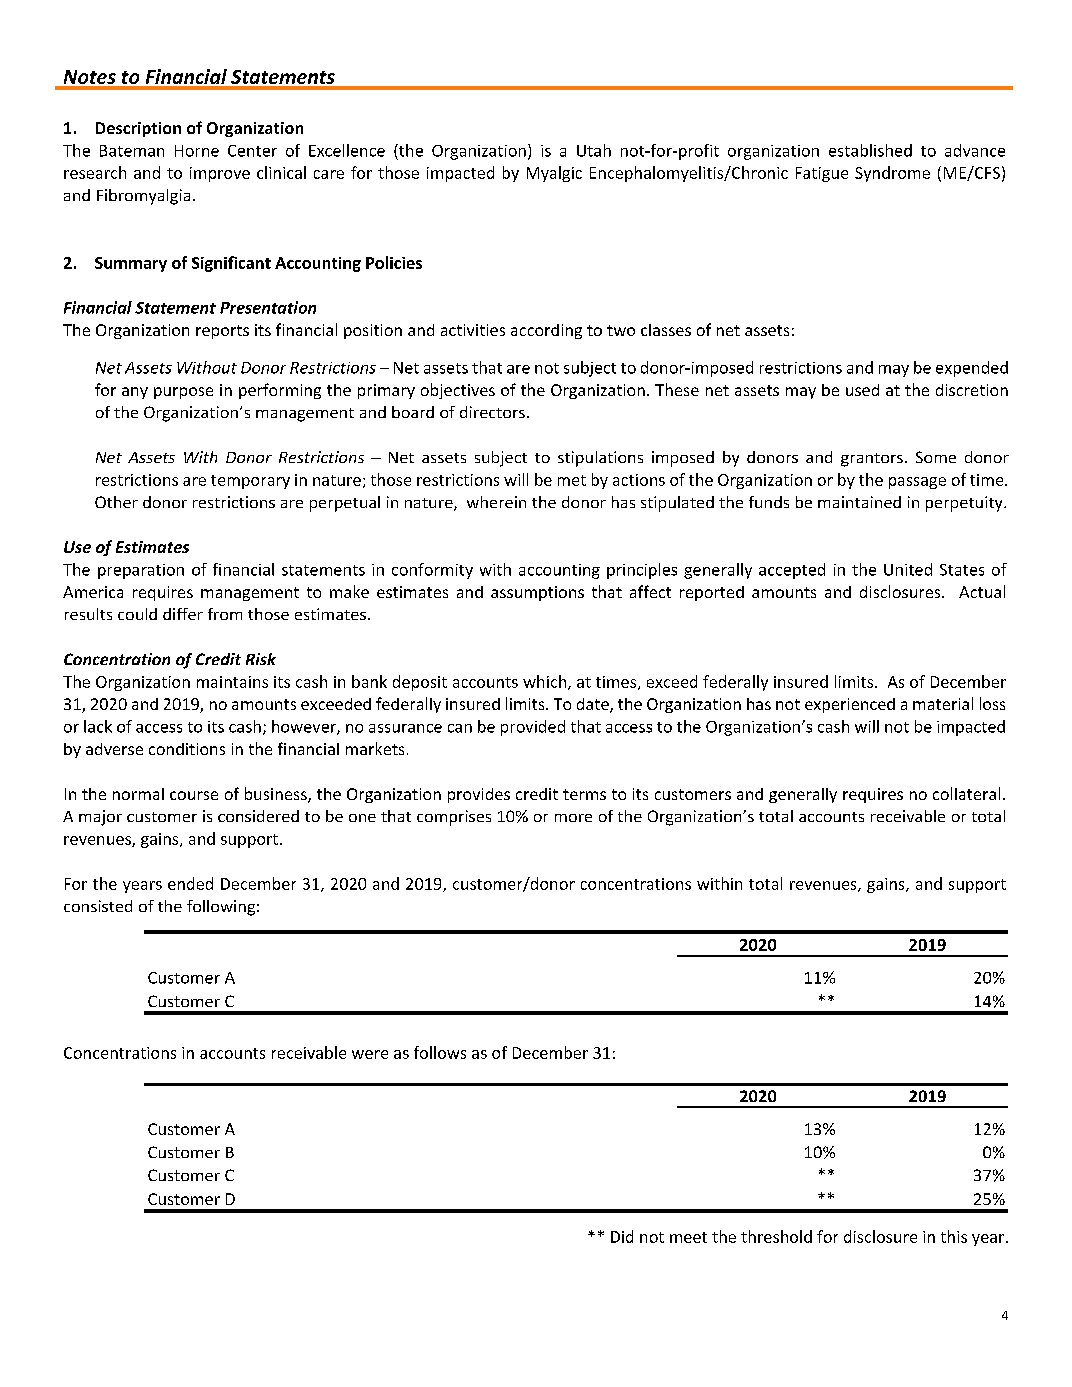  I want to click on Horne, so click(197, 151).
